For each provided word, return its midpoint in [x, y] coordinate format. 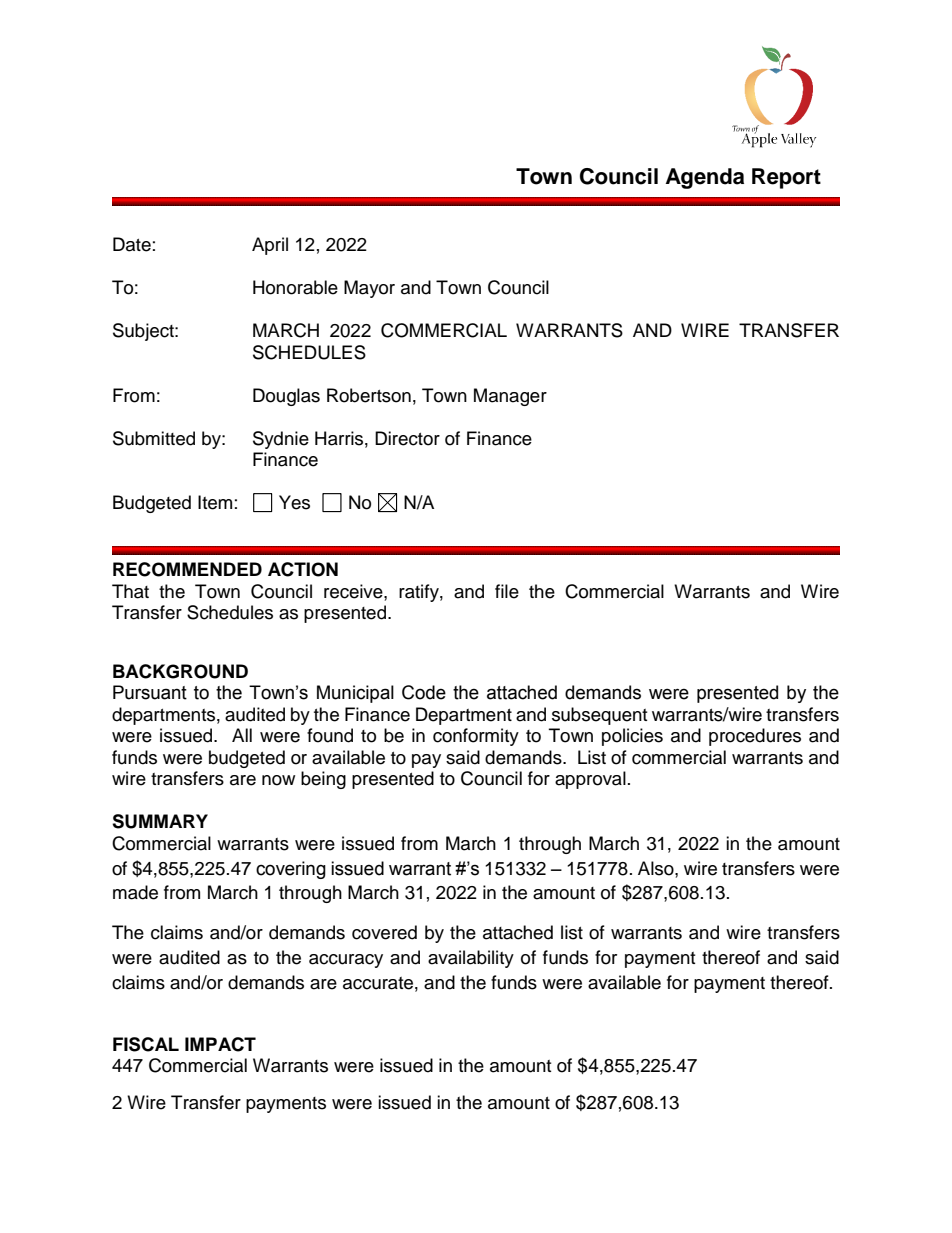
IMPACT [220, 1044]
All [242, 735]
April [270, 246]
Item [215, 502]
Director [407, 438]
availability [471, 959]
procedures [755, 737]
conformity [476, 737]
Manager [510, 397]
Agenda [705, 178]
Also [657, 868]
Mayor [369, 289]
